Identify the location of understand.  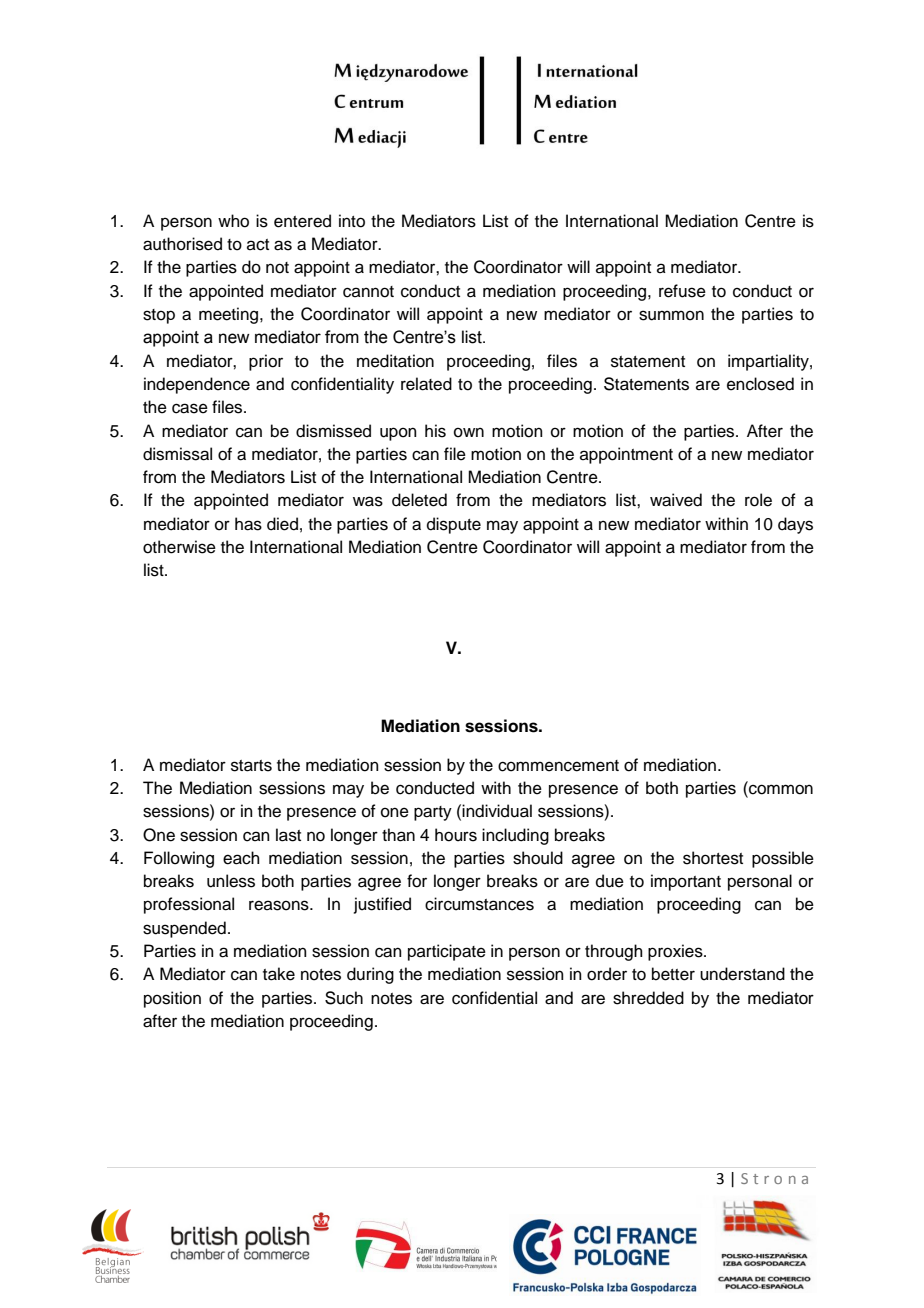
(742, 974).
